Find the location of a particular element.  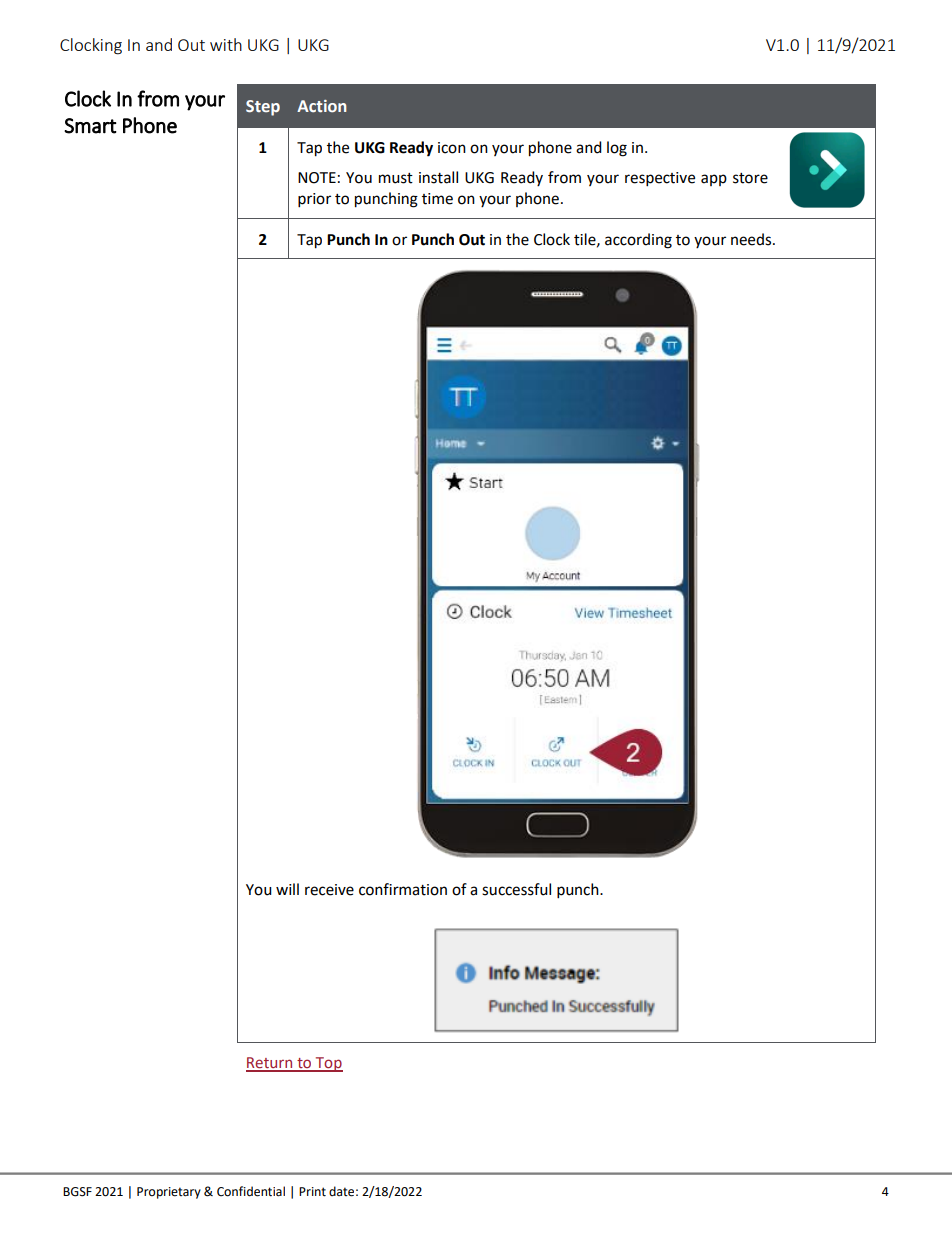

with is located at coordinates (226, 44).
